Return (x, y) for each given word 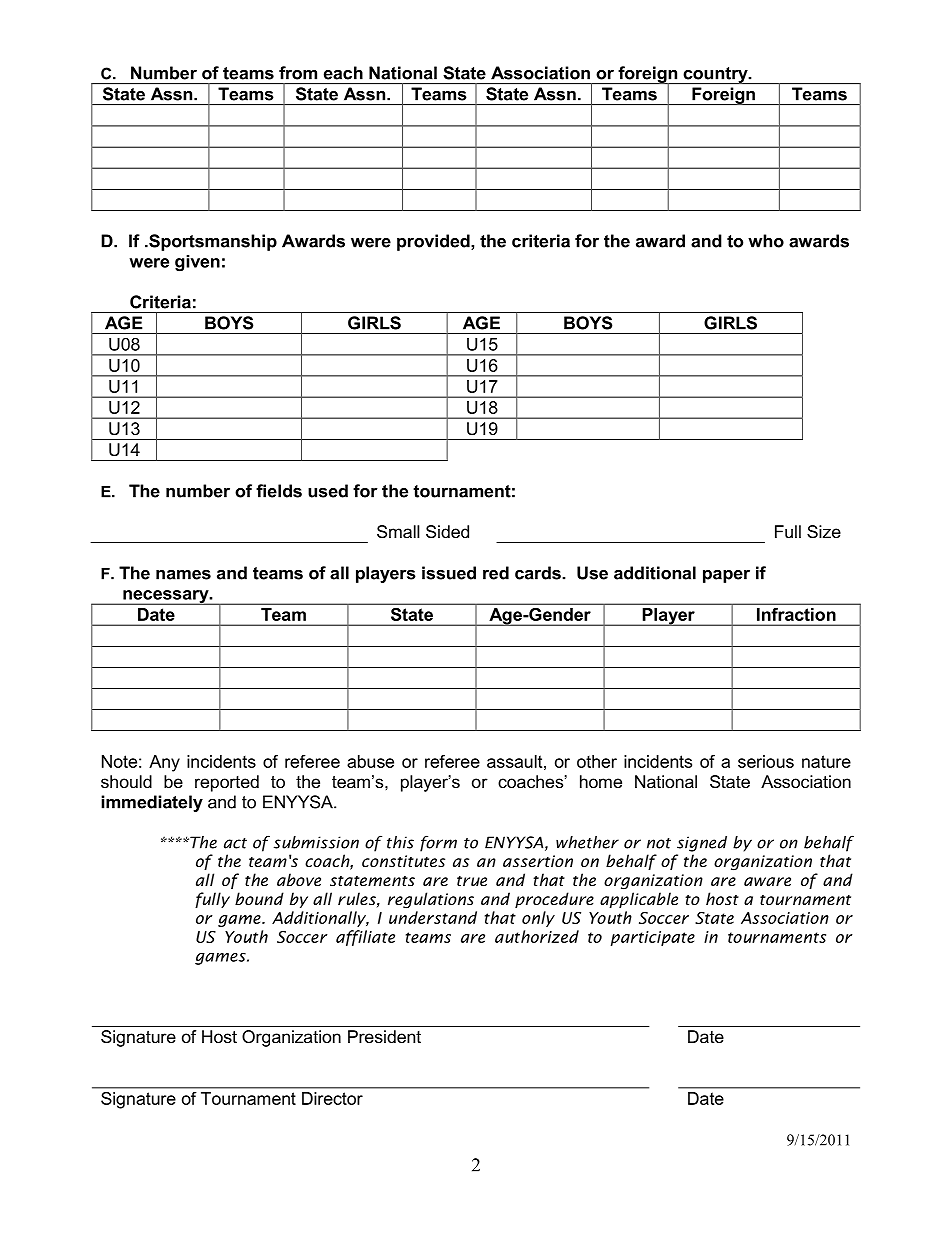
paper (726, 576)
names (183, 575)
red (496, 573)
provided (434, 242)
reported (227, 783)
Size (824, 531)
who (766, 241)
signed (702, 844)
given (197, 263)
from (298, 73)
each (343, 73)
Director (332, 1098)
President (384, 1036)
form (438, 843)
